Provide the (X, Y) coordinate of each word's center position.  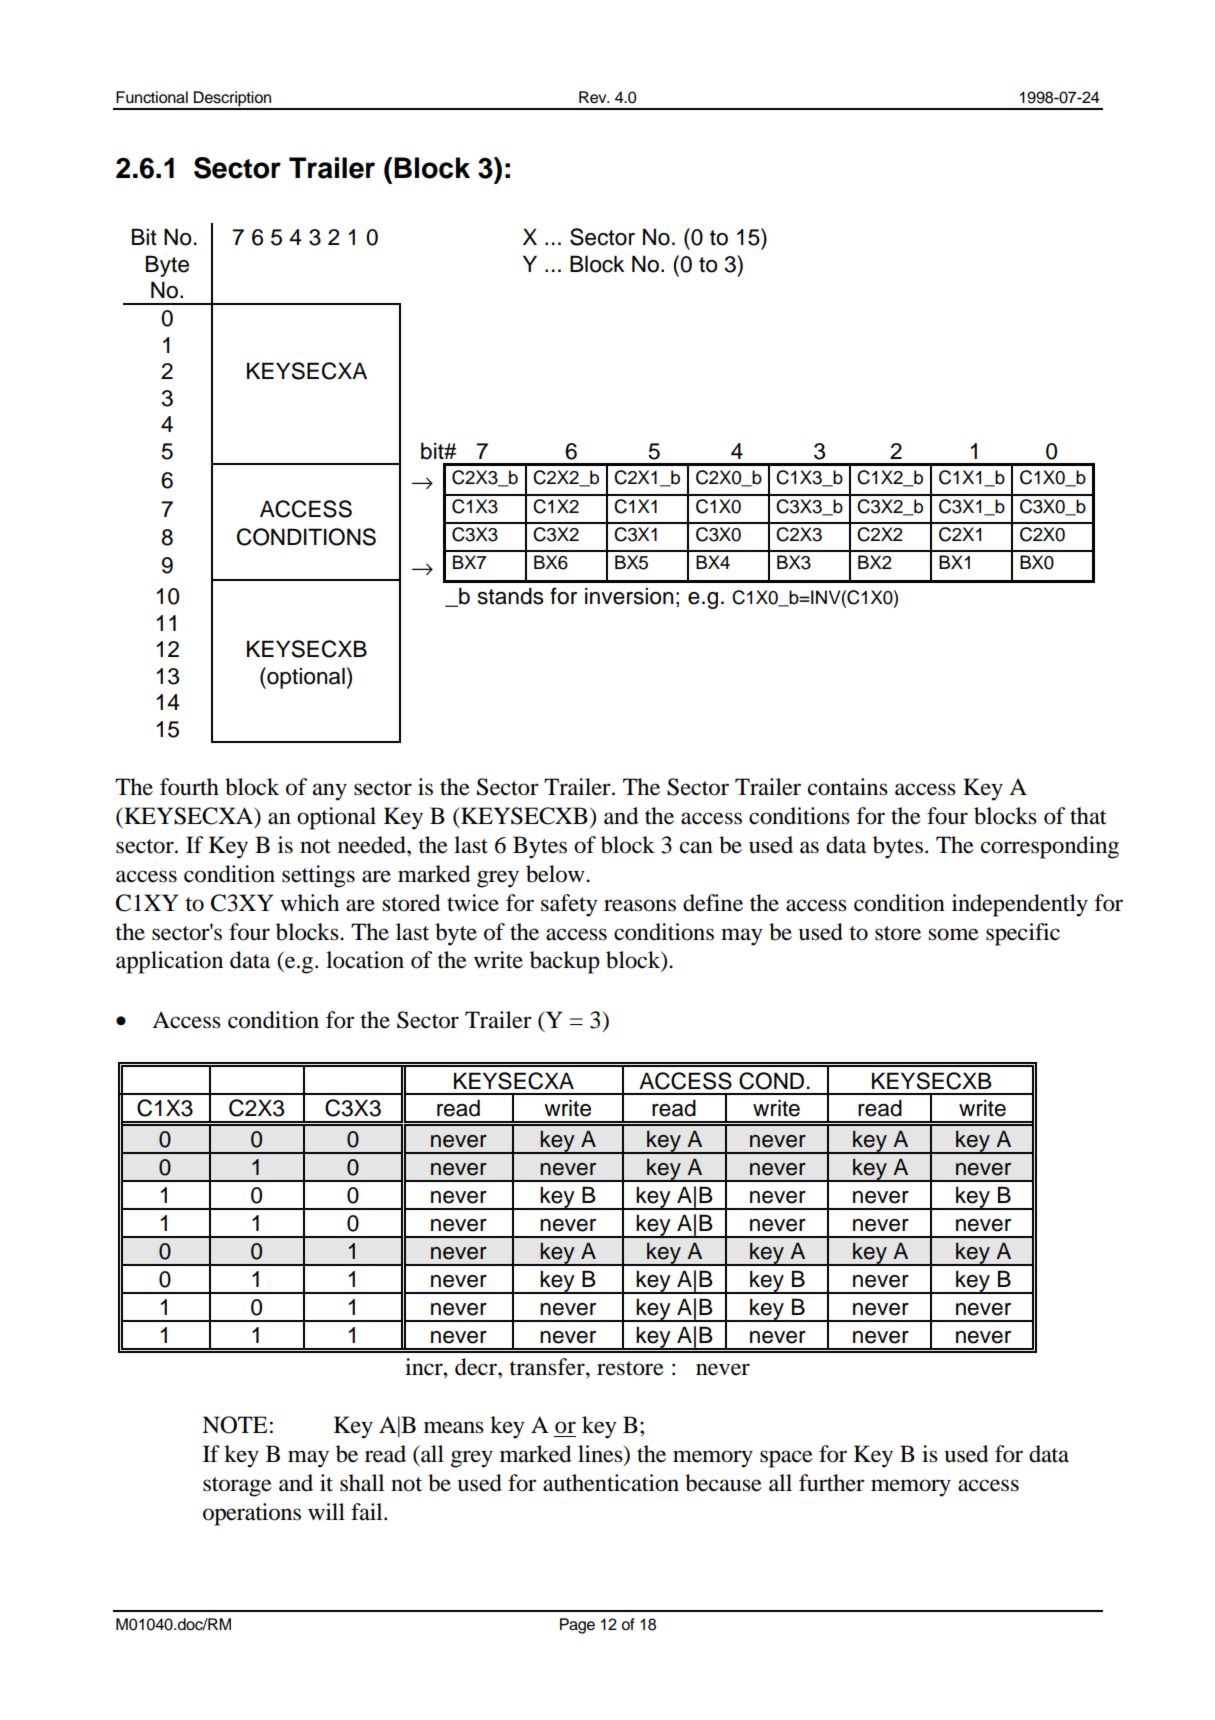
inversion (629, 596)
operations (252, 1514)
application (169, 962)
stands (511, 596)
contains (848, 787)
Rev (594, 97)
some (953, 934)
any (330, 792)
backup (565, 962)
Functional (152, 97)
